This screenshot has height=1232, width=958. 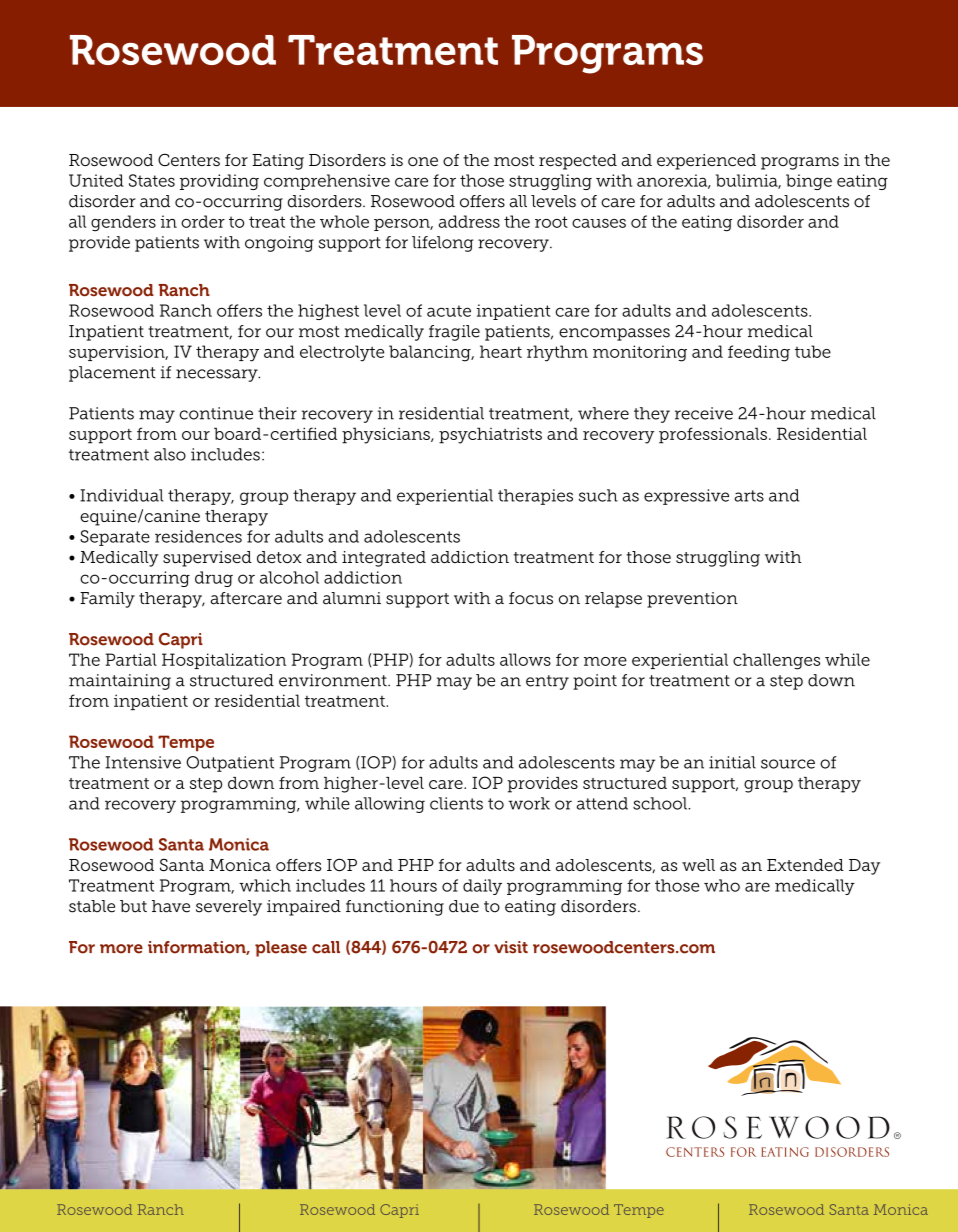 What do you see at coordinates (152, 180) in the screenshot?
I see `States` at bounding box center [152, 180].
